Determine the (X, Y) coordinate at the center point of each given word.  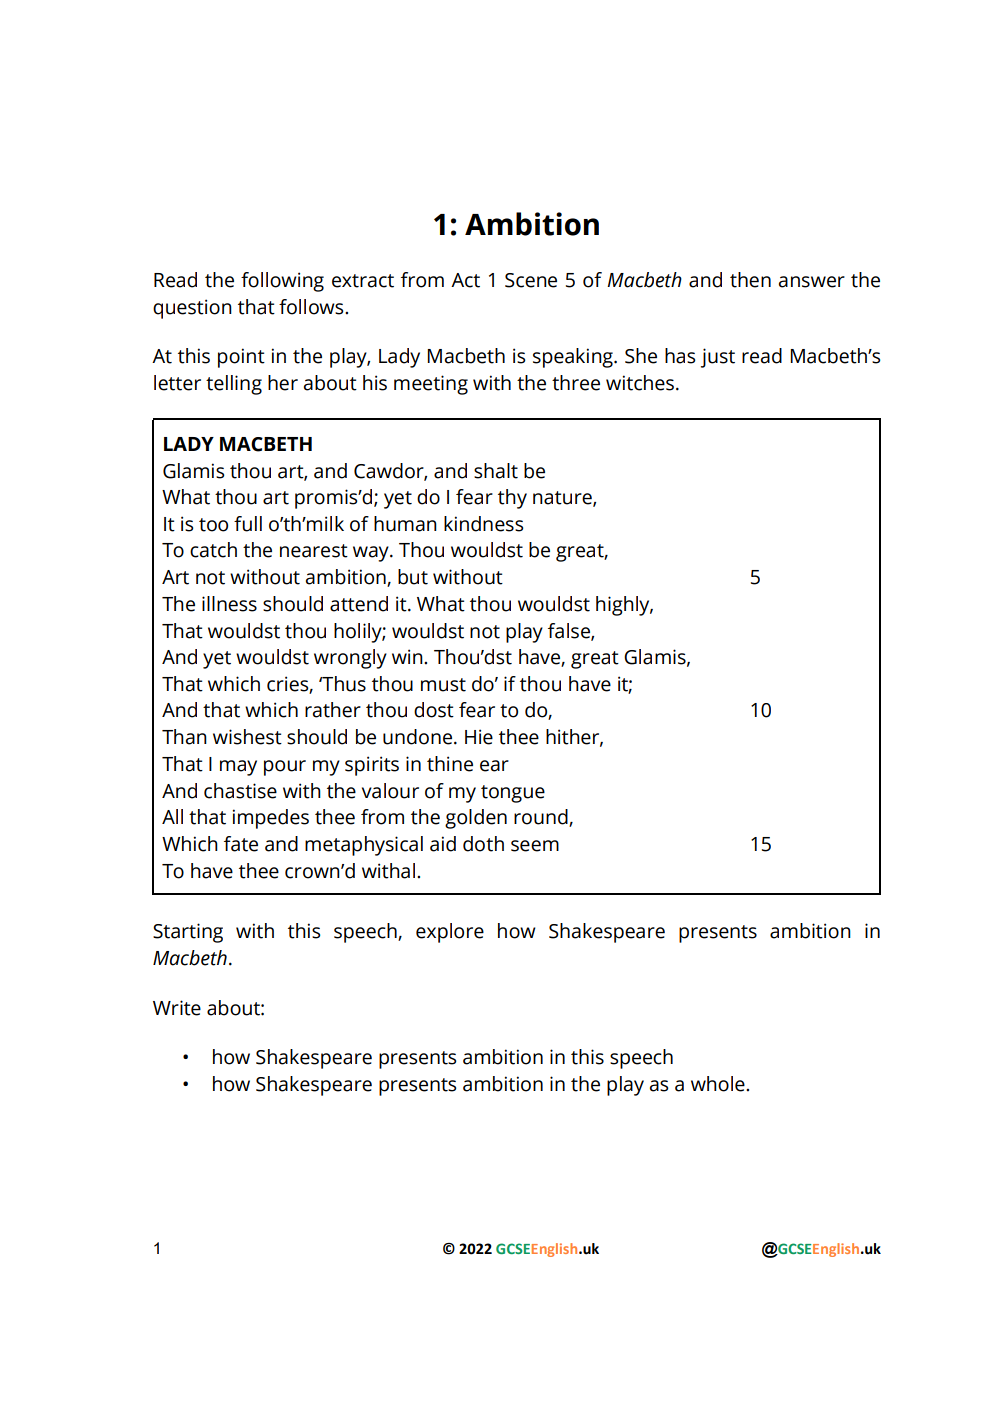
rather (333, 710)
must (443, 685)
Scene (531, 280)
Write (177, 1008)
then (750, 280)
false (570, 631)
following (282, 282)
